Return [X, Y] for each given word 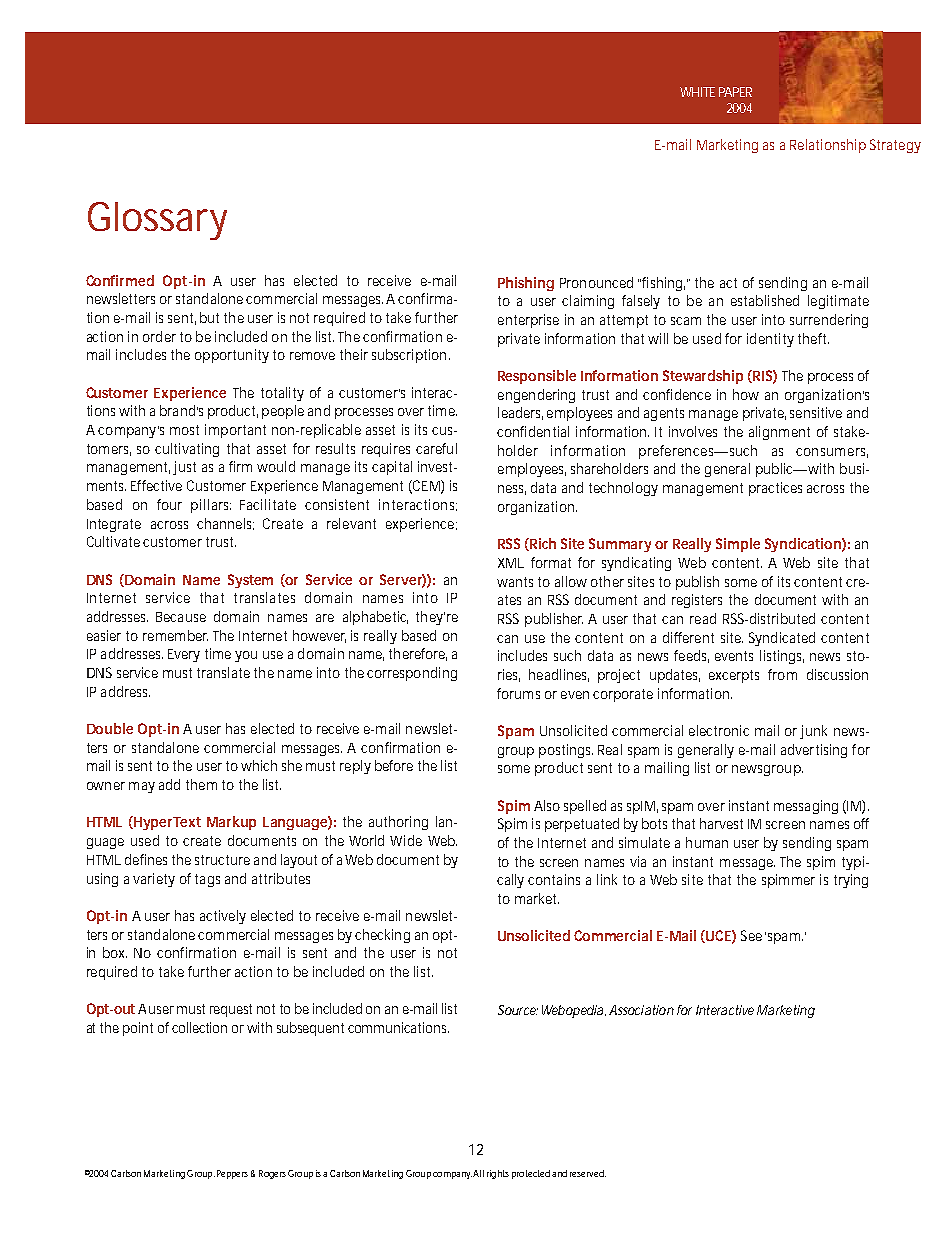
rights [498, 1174]
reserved [588, 1173]
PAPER [735, 92]
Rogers [272, 1174]
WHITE [697, 92]
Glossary [157, 221]
